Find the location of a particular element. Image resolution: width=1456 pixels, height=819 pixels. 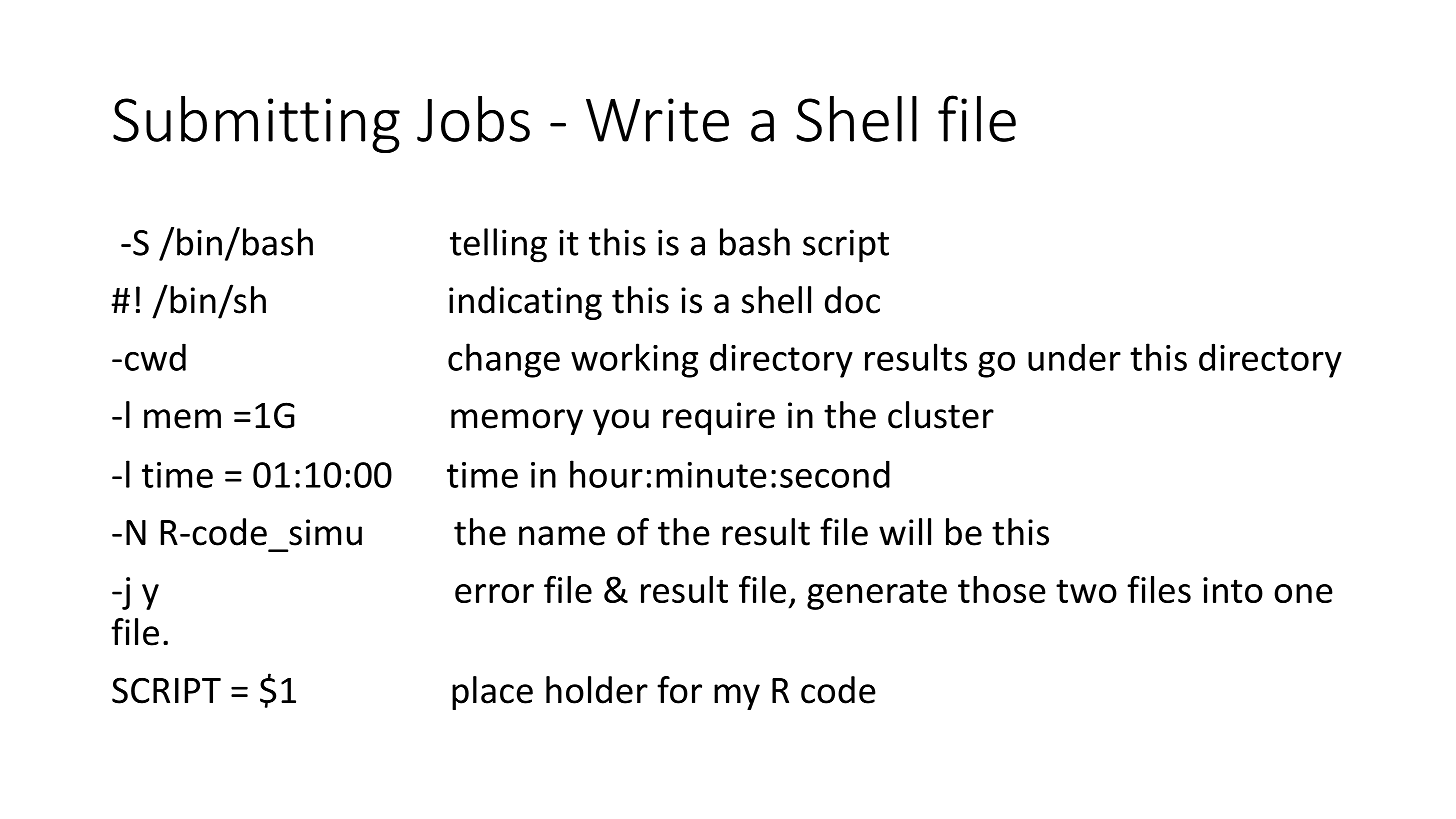

Jobs is located at coordinates (473, 119).
